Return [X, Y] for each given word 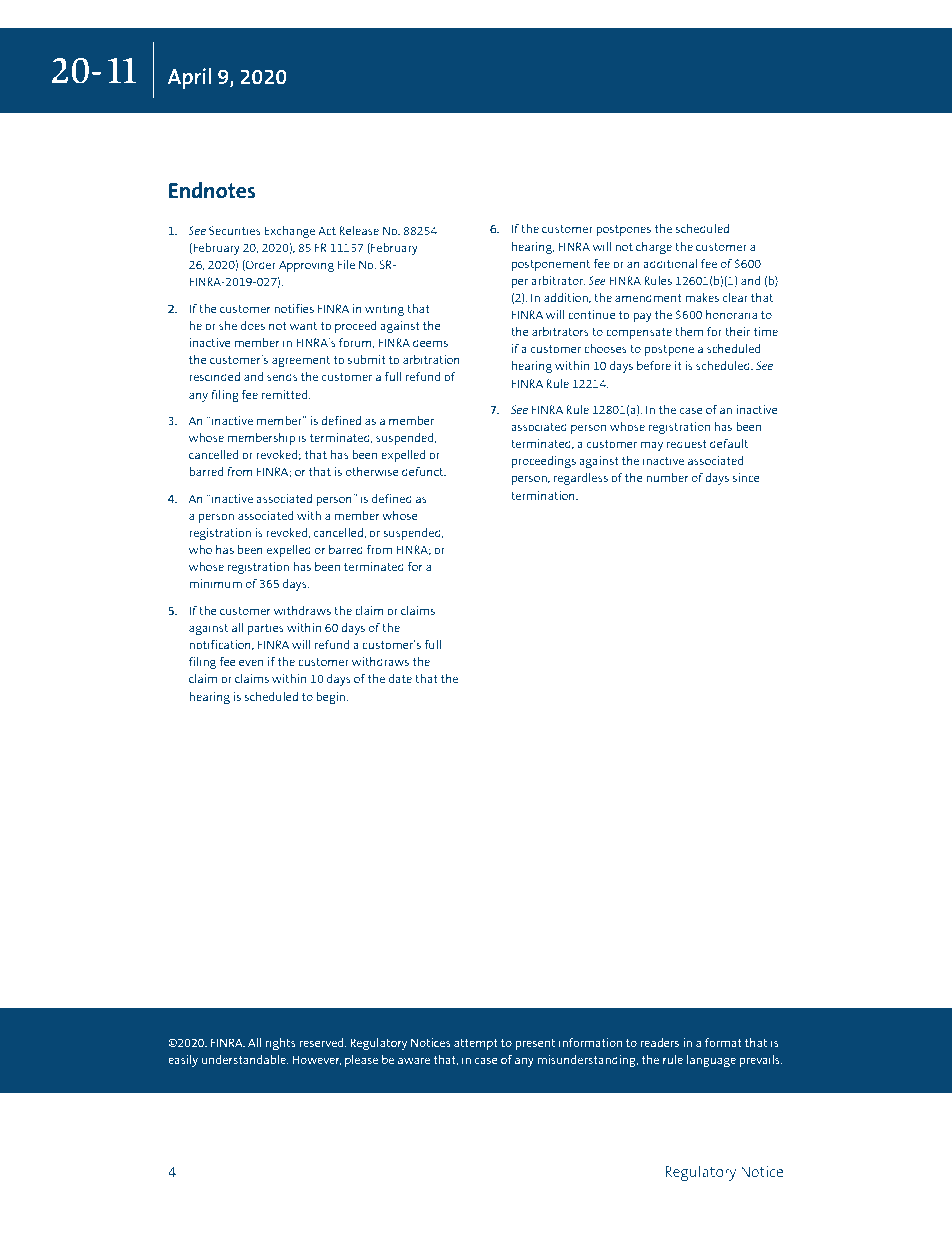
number [667, 477]
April [189, 79]
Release [359, 230]
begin [331, 698]
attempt [476, 1044]
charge [654, 248]
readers [660, 1042]
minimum [215, 583]
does [253, 325]
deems [430, 342]
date [400, 678]
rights [280, 1044]
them [689, 331]
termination [544, 495]
